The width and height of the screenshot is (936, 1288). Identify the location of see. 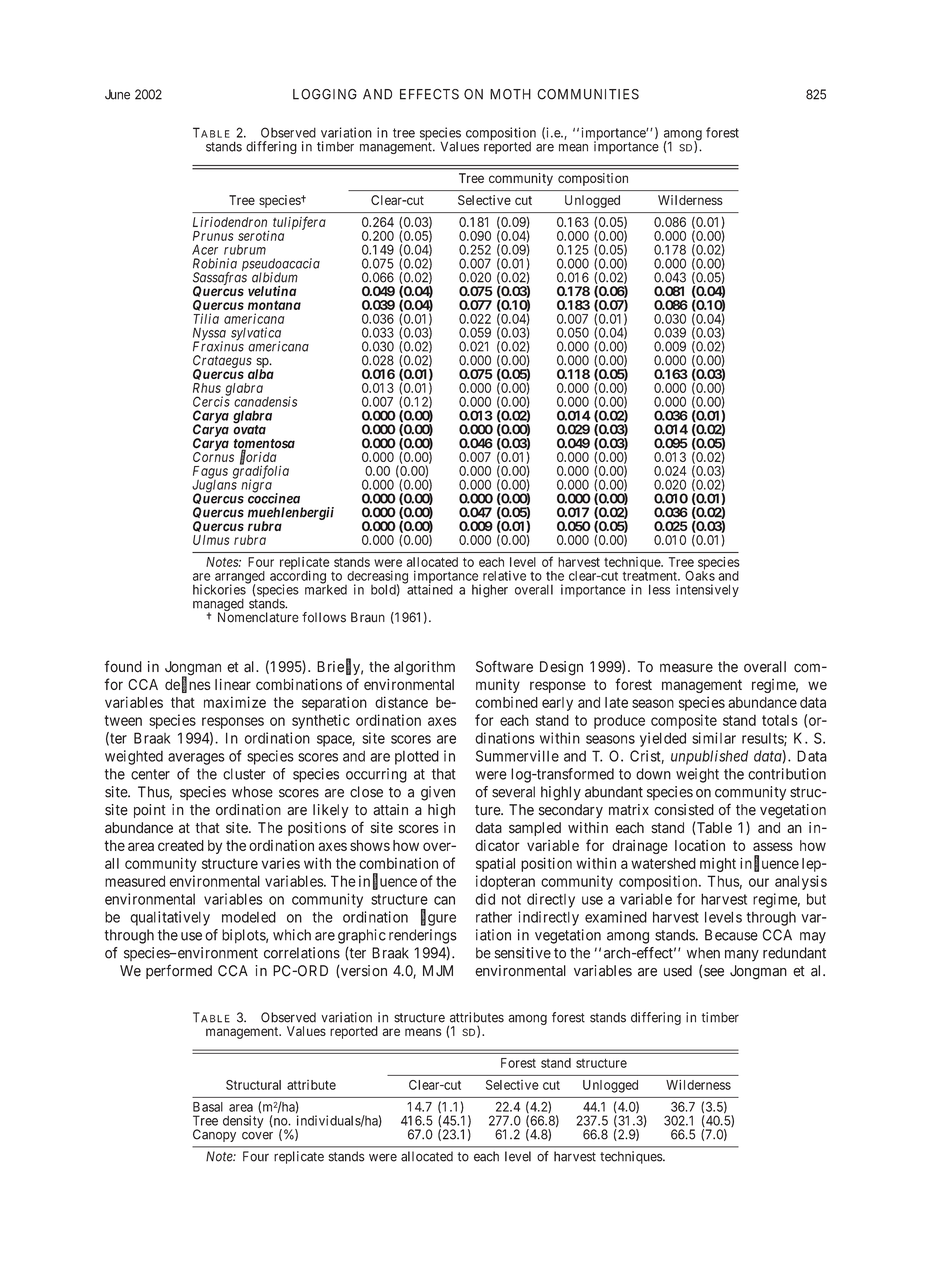
(714, 972).
